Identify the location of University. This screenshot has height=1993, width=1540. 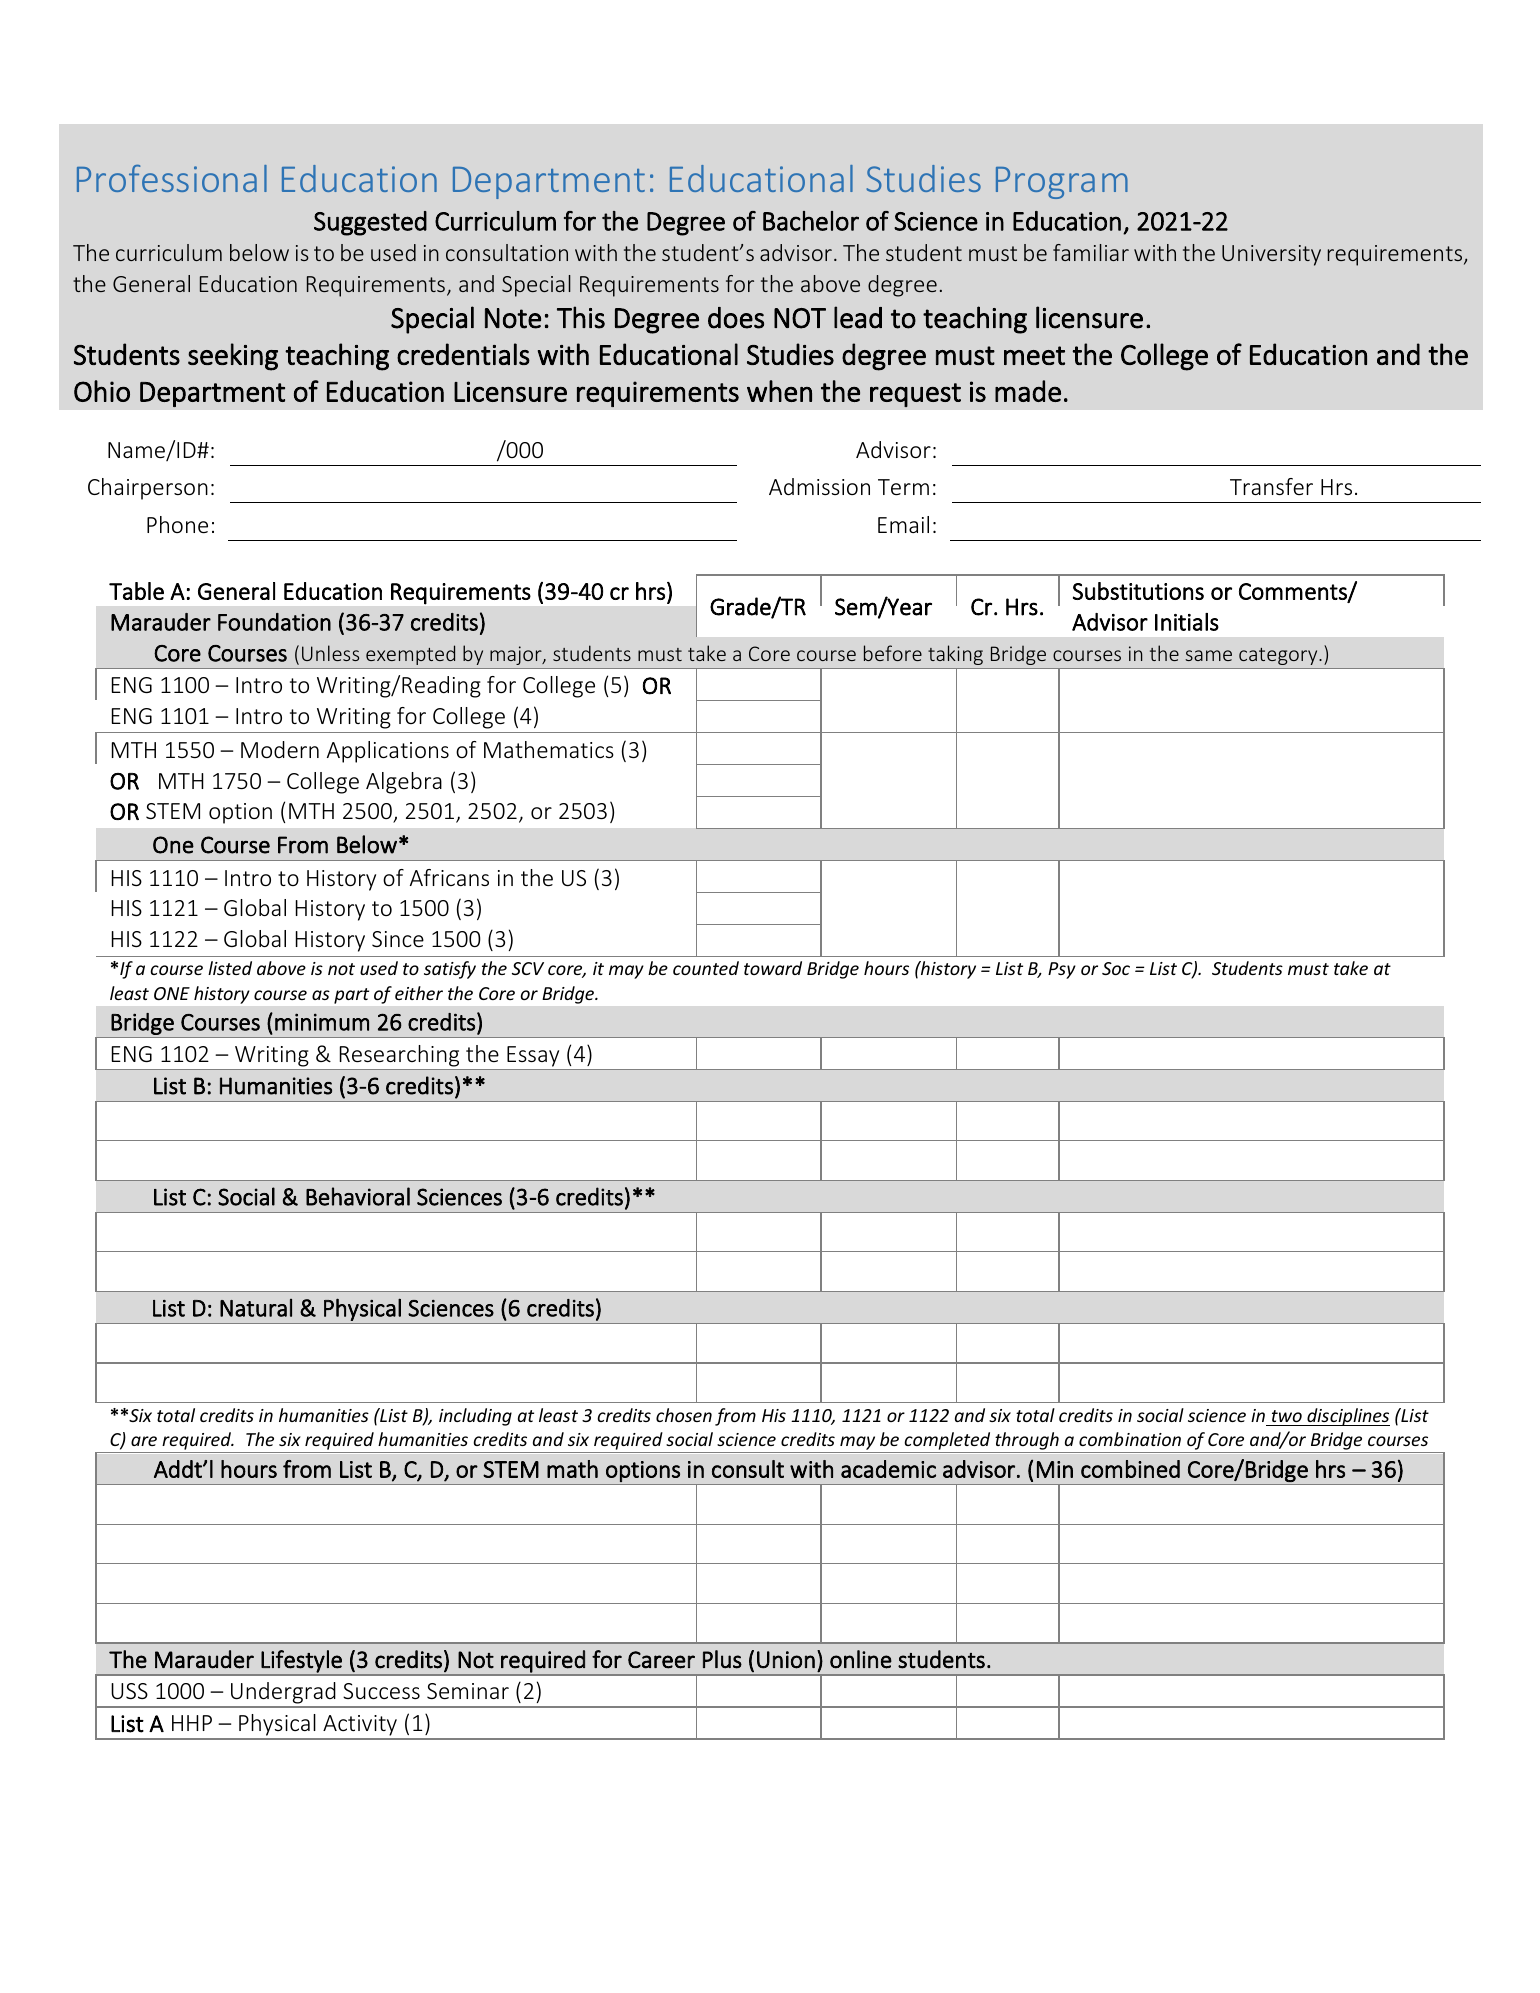
(1271, 255).
